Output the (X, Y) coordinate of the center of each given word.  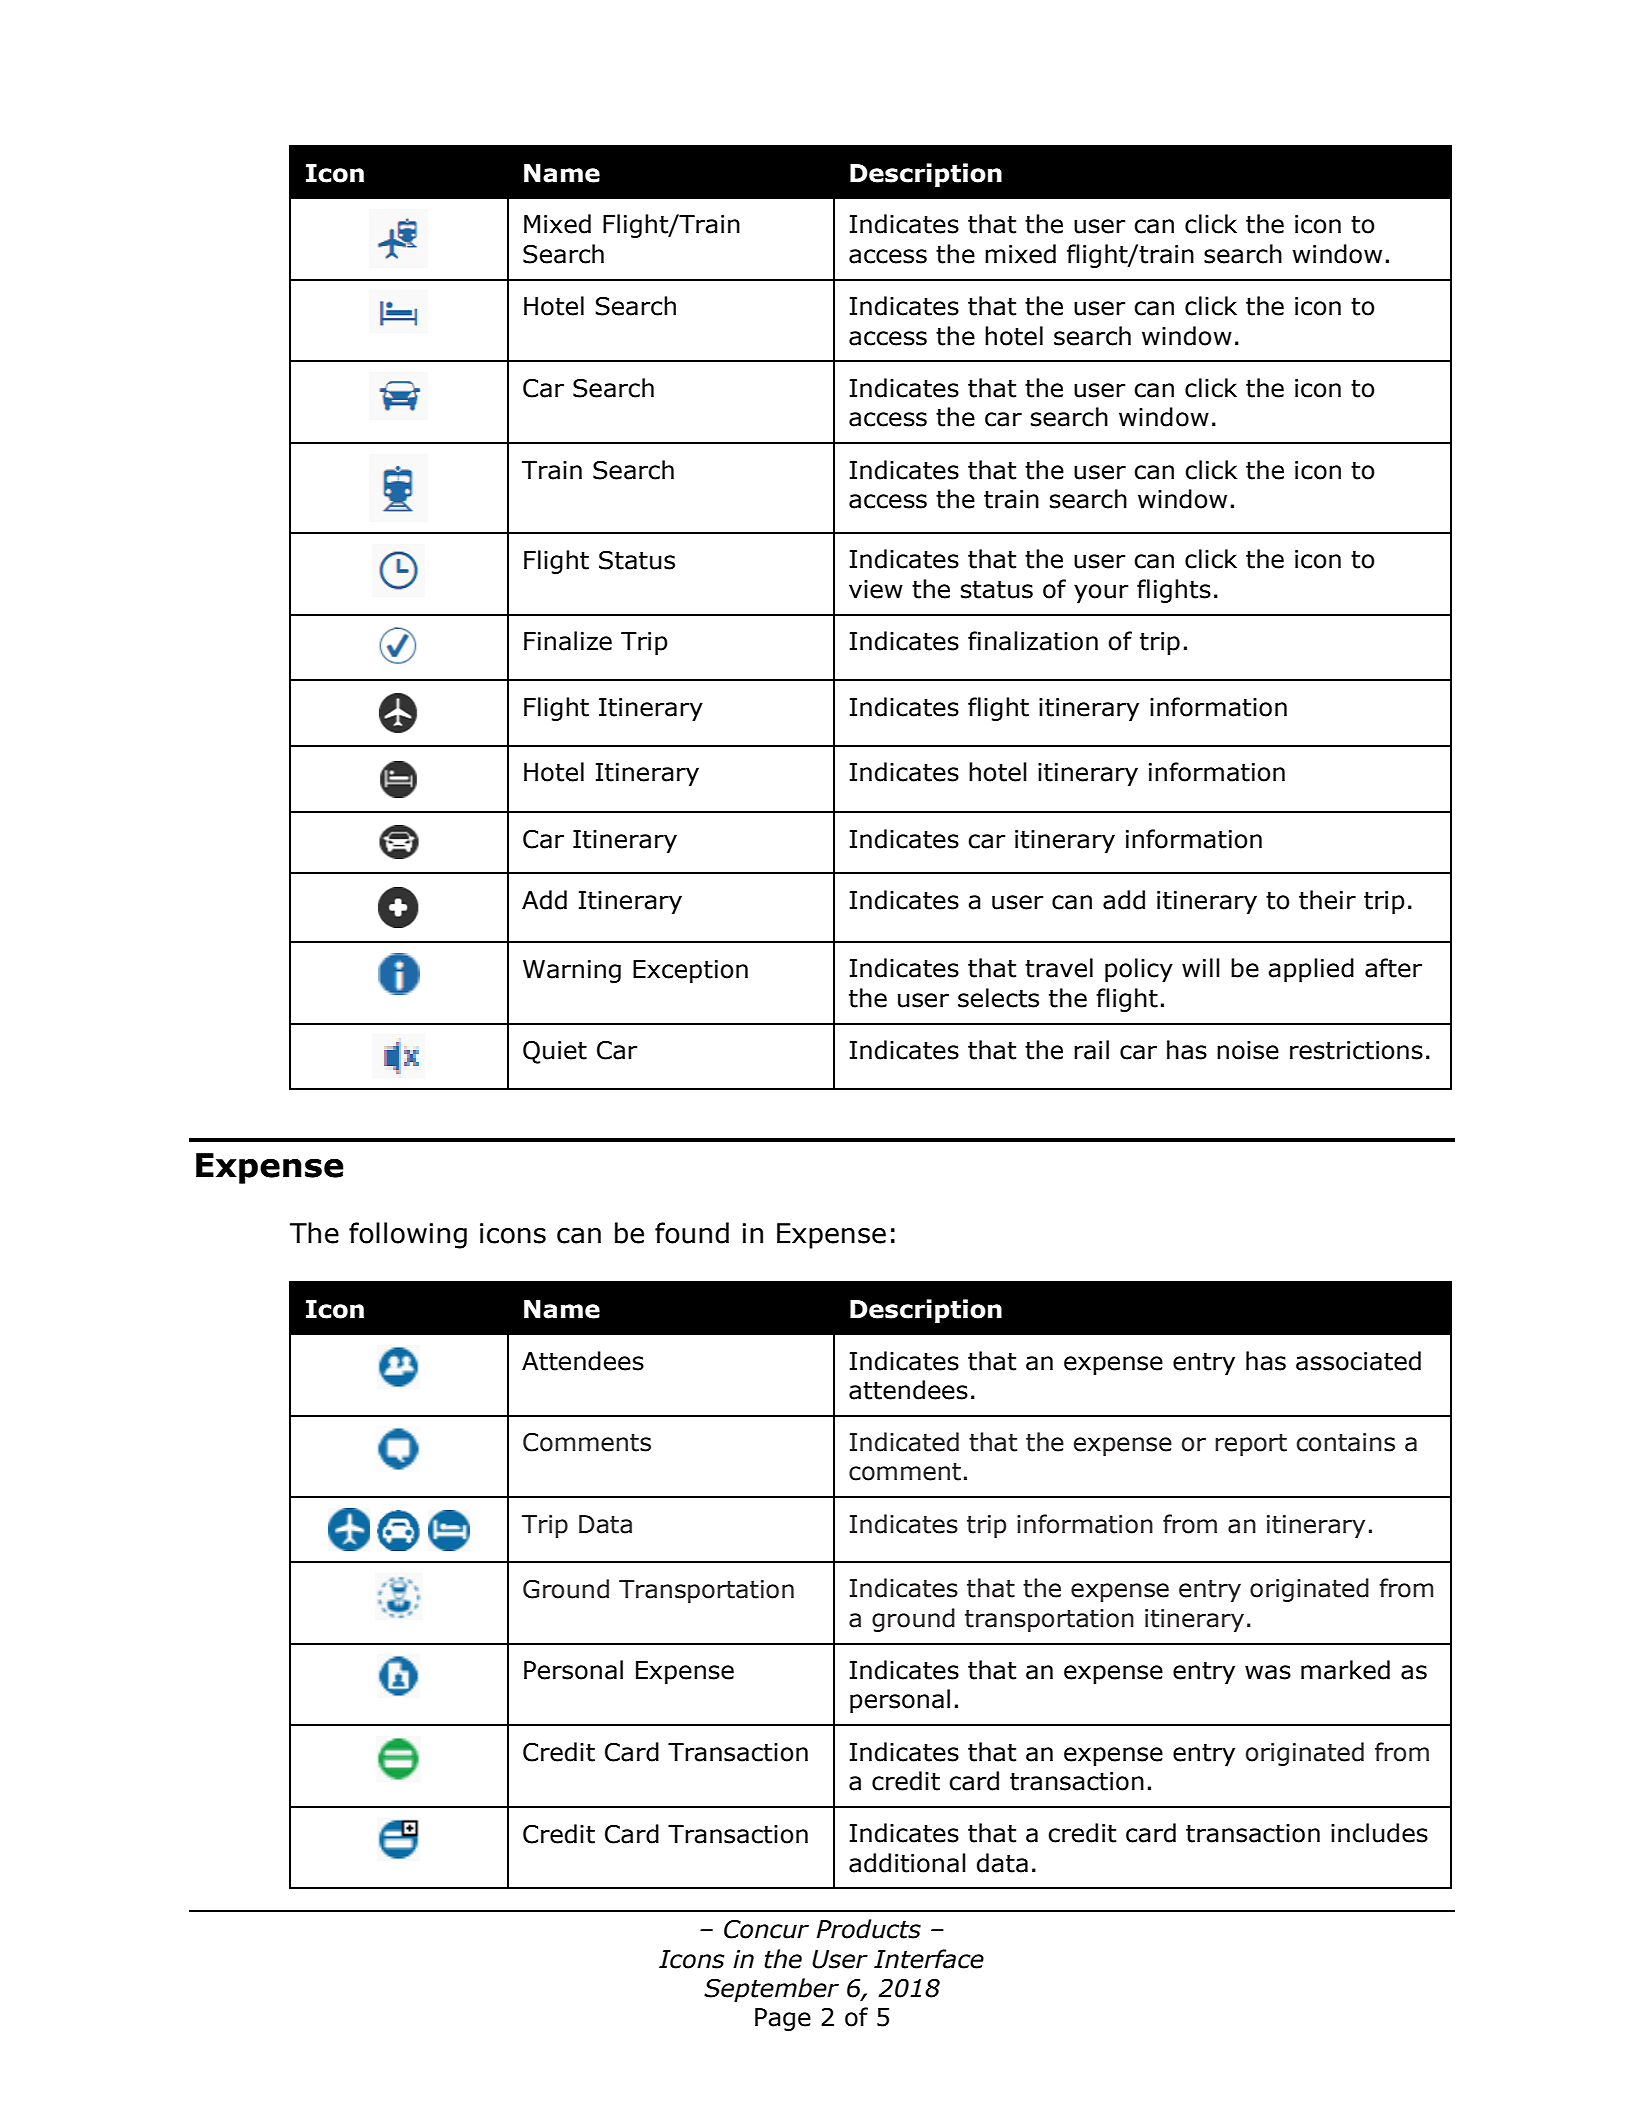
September (771, 1990)
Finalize (568, 641)
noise (1248, 1050)
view (876, 589)
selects (998, 998)
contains (1346, 1442)
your (1101, 593)
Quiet (555, 1052)
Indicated (904, 1442)
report (1251, 1445)
